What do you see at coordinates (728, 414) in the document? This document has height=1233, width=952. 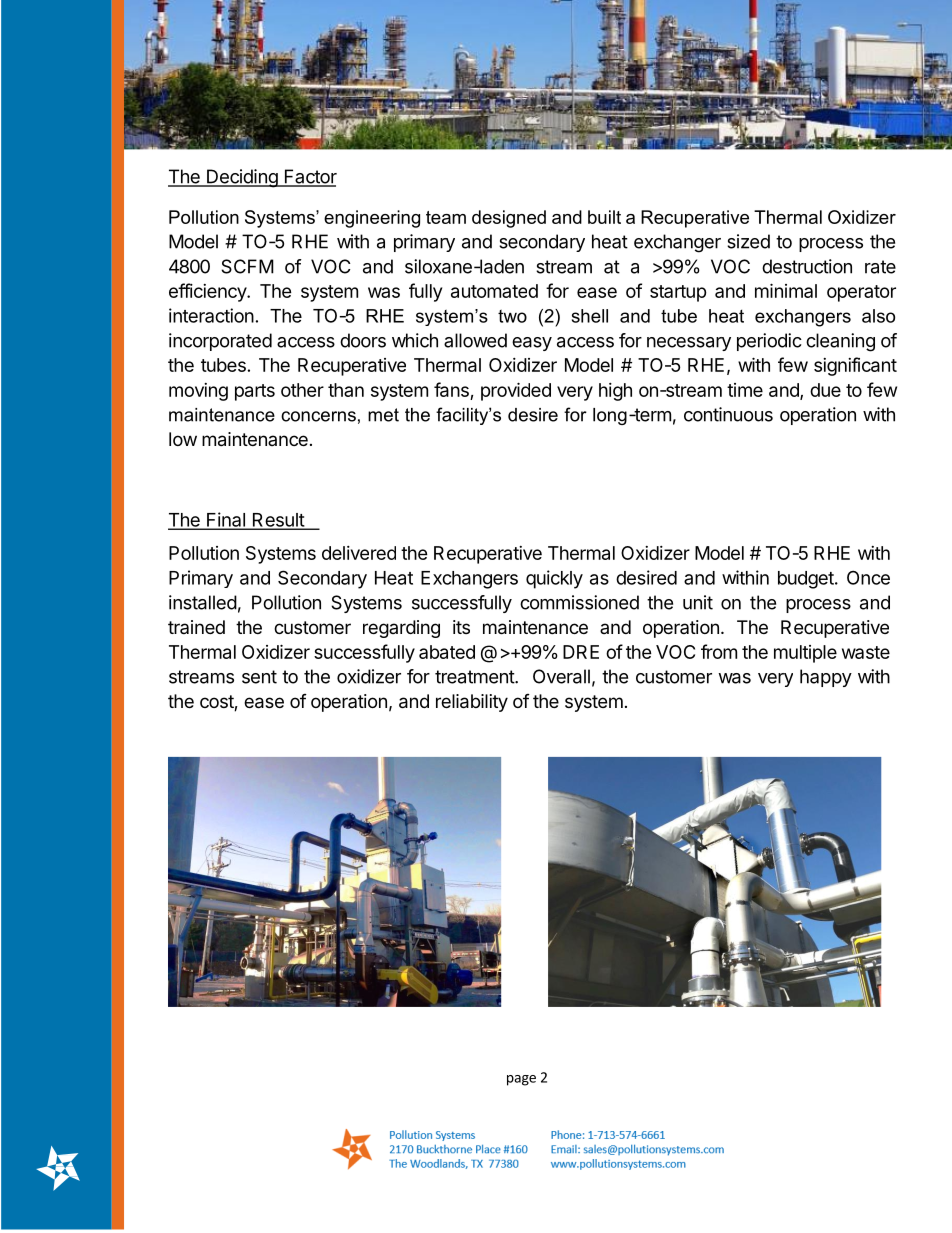 I see `continuous` at bounding box center [728, 414].
